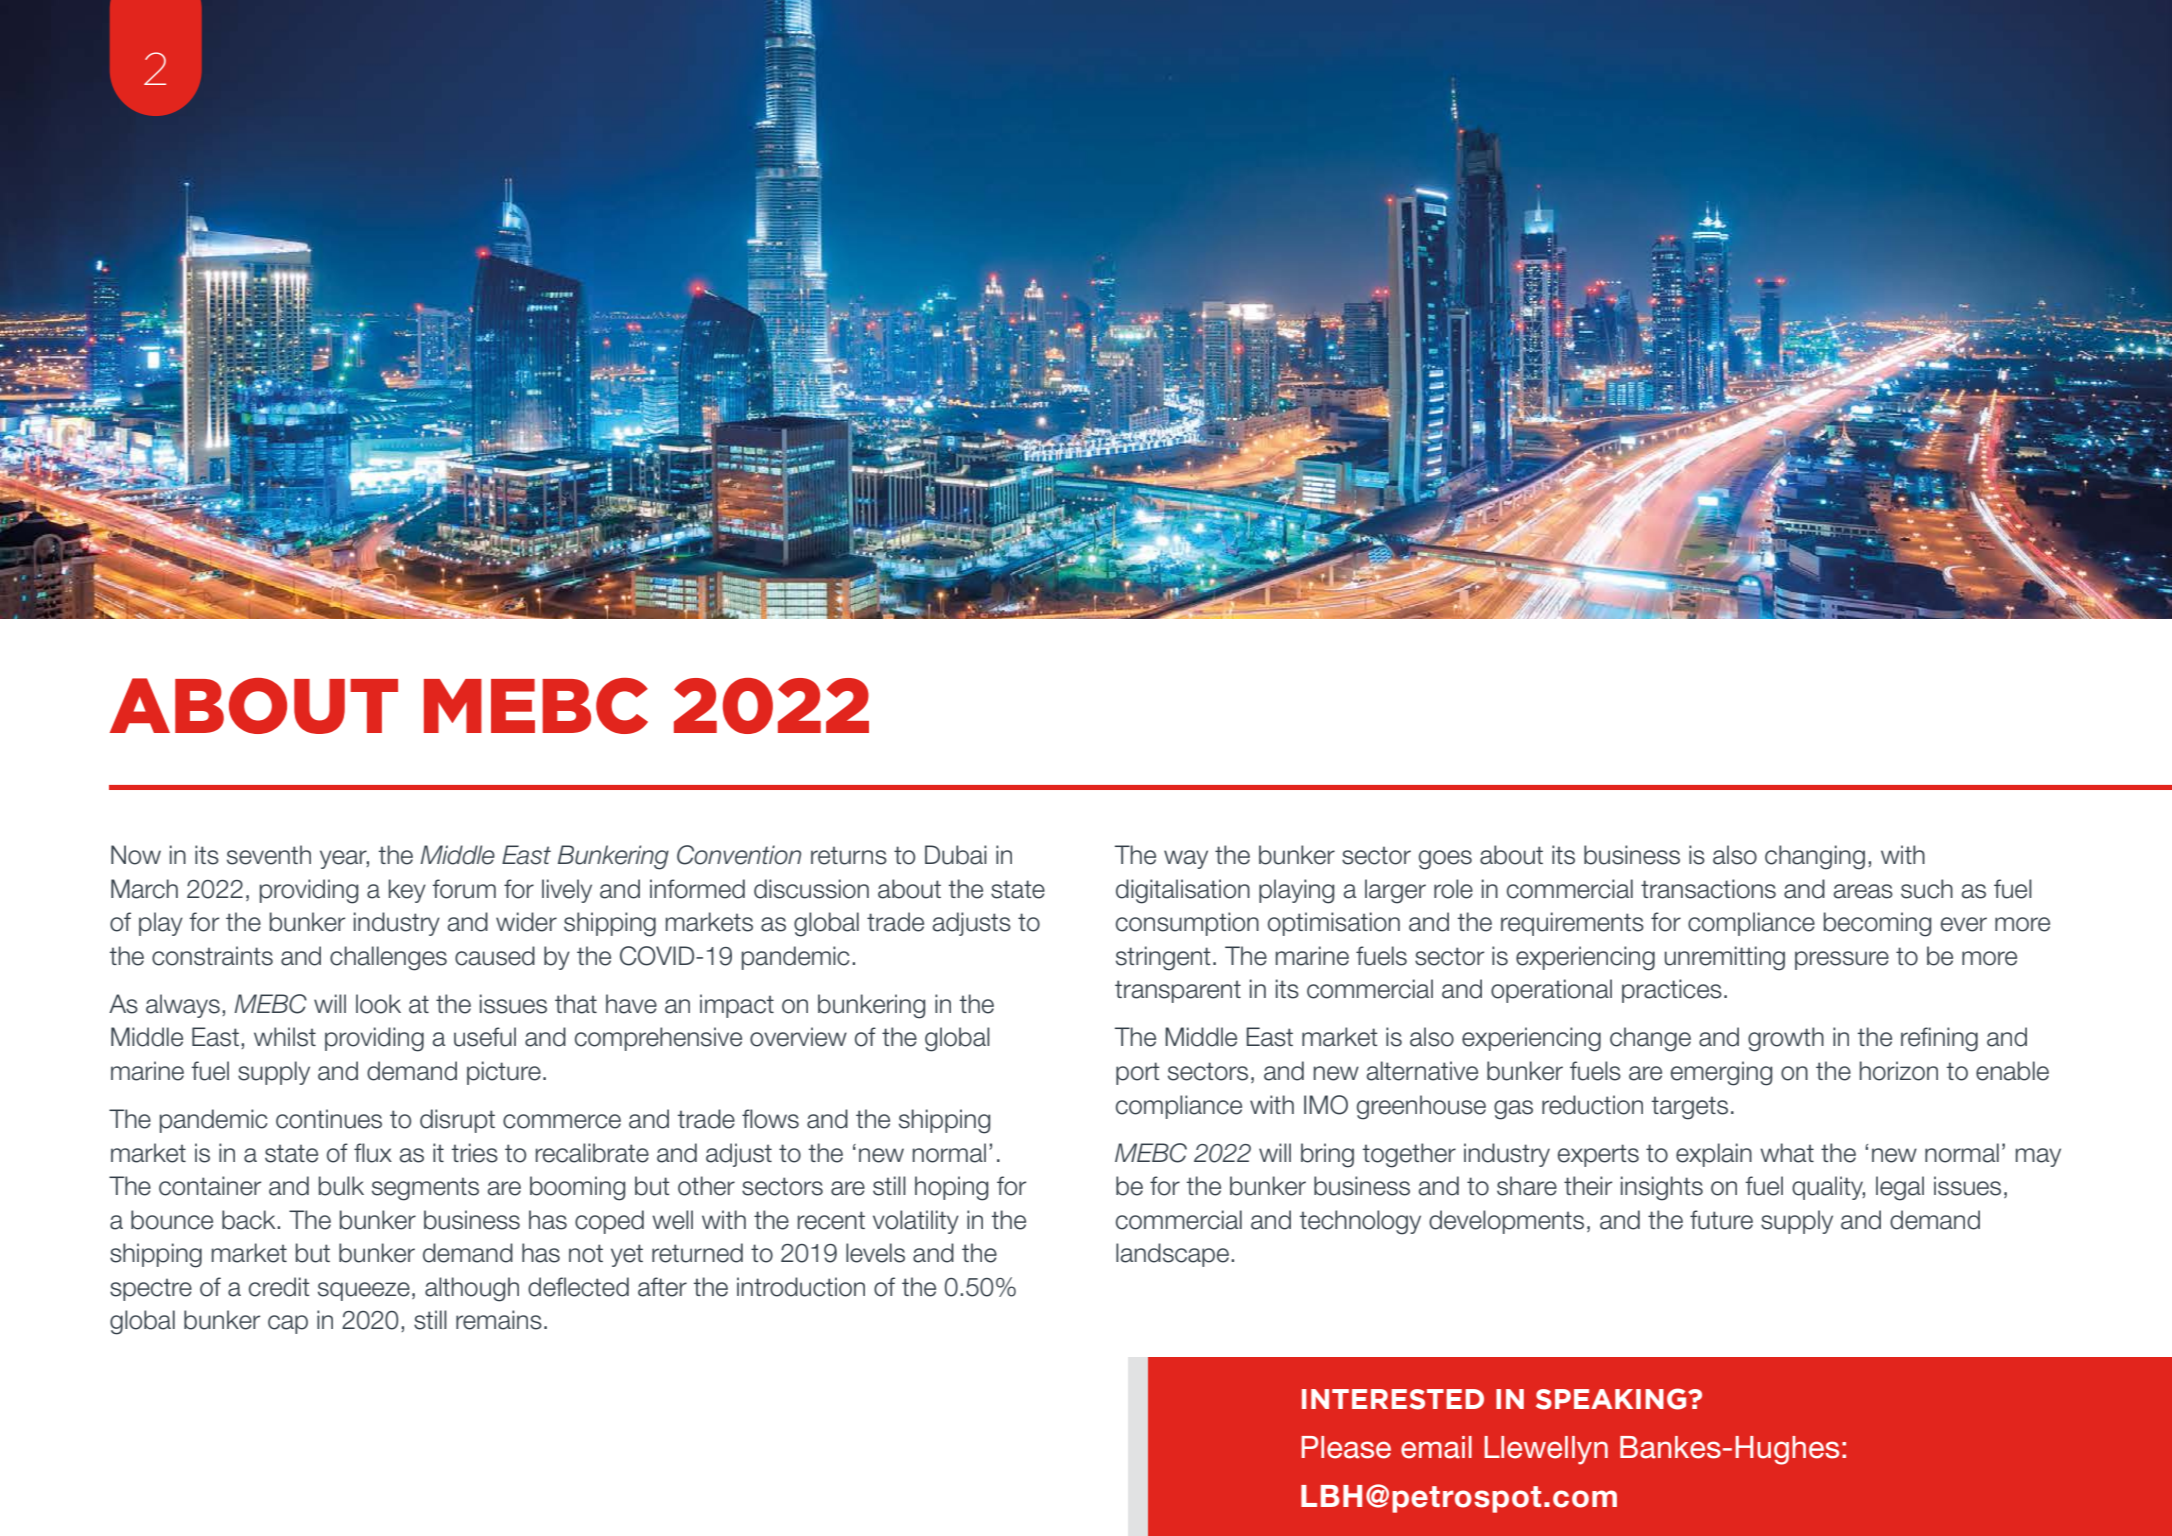 The width and height of the image is (2172, 1536). What do you see at coordinates (1327, 1155) in the image?
I see `bring` at bounding box center [1327, 1155].
